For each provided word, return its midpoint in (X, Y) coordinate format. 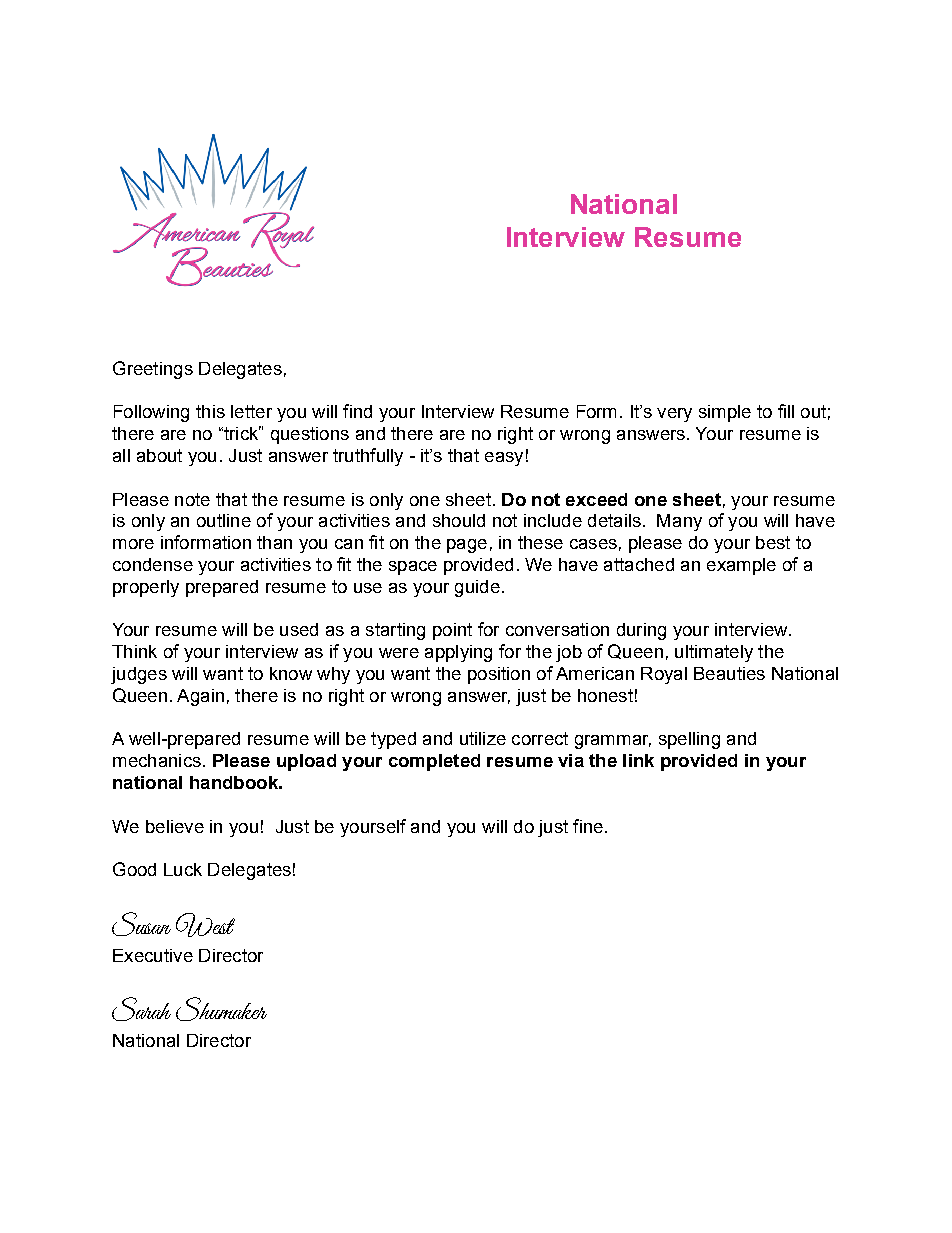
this (210, 411)
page (467, 546)
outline (224, 520)
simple (725, 413)
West (205, 925)
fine (588, 826)
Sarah (141, 1009)
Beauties (729, 673)
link (638, 760)
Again (200, 697)
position (499, 675)
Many (679, 522)
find (357, 411)
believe (175, 826)
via (571, 760)
